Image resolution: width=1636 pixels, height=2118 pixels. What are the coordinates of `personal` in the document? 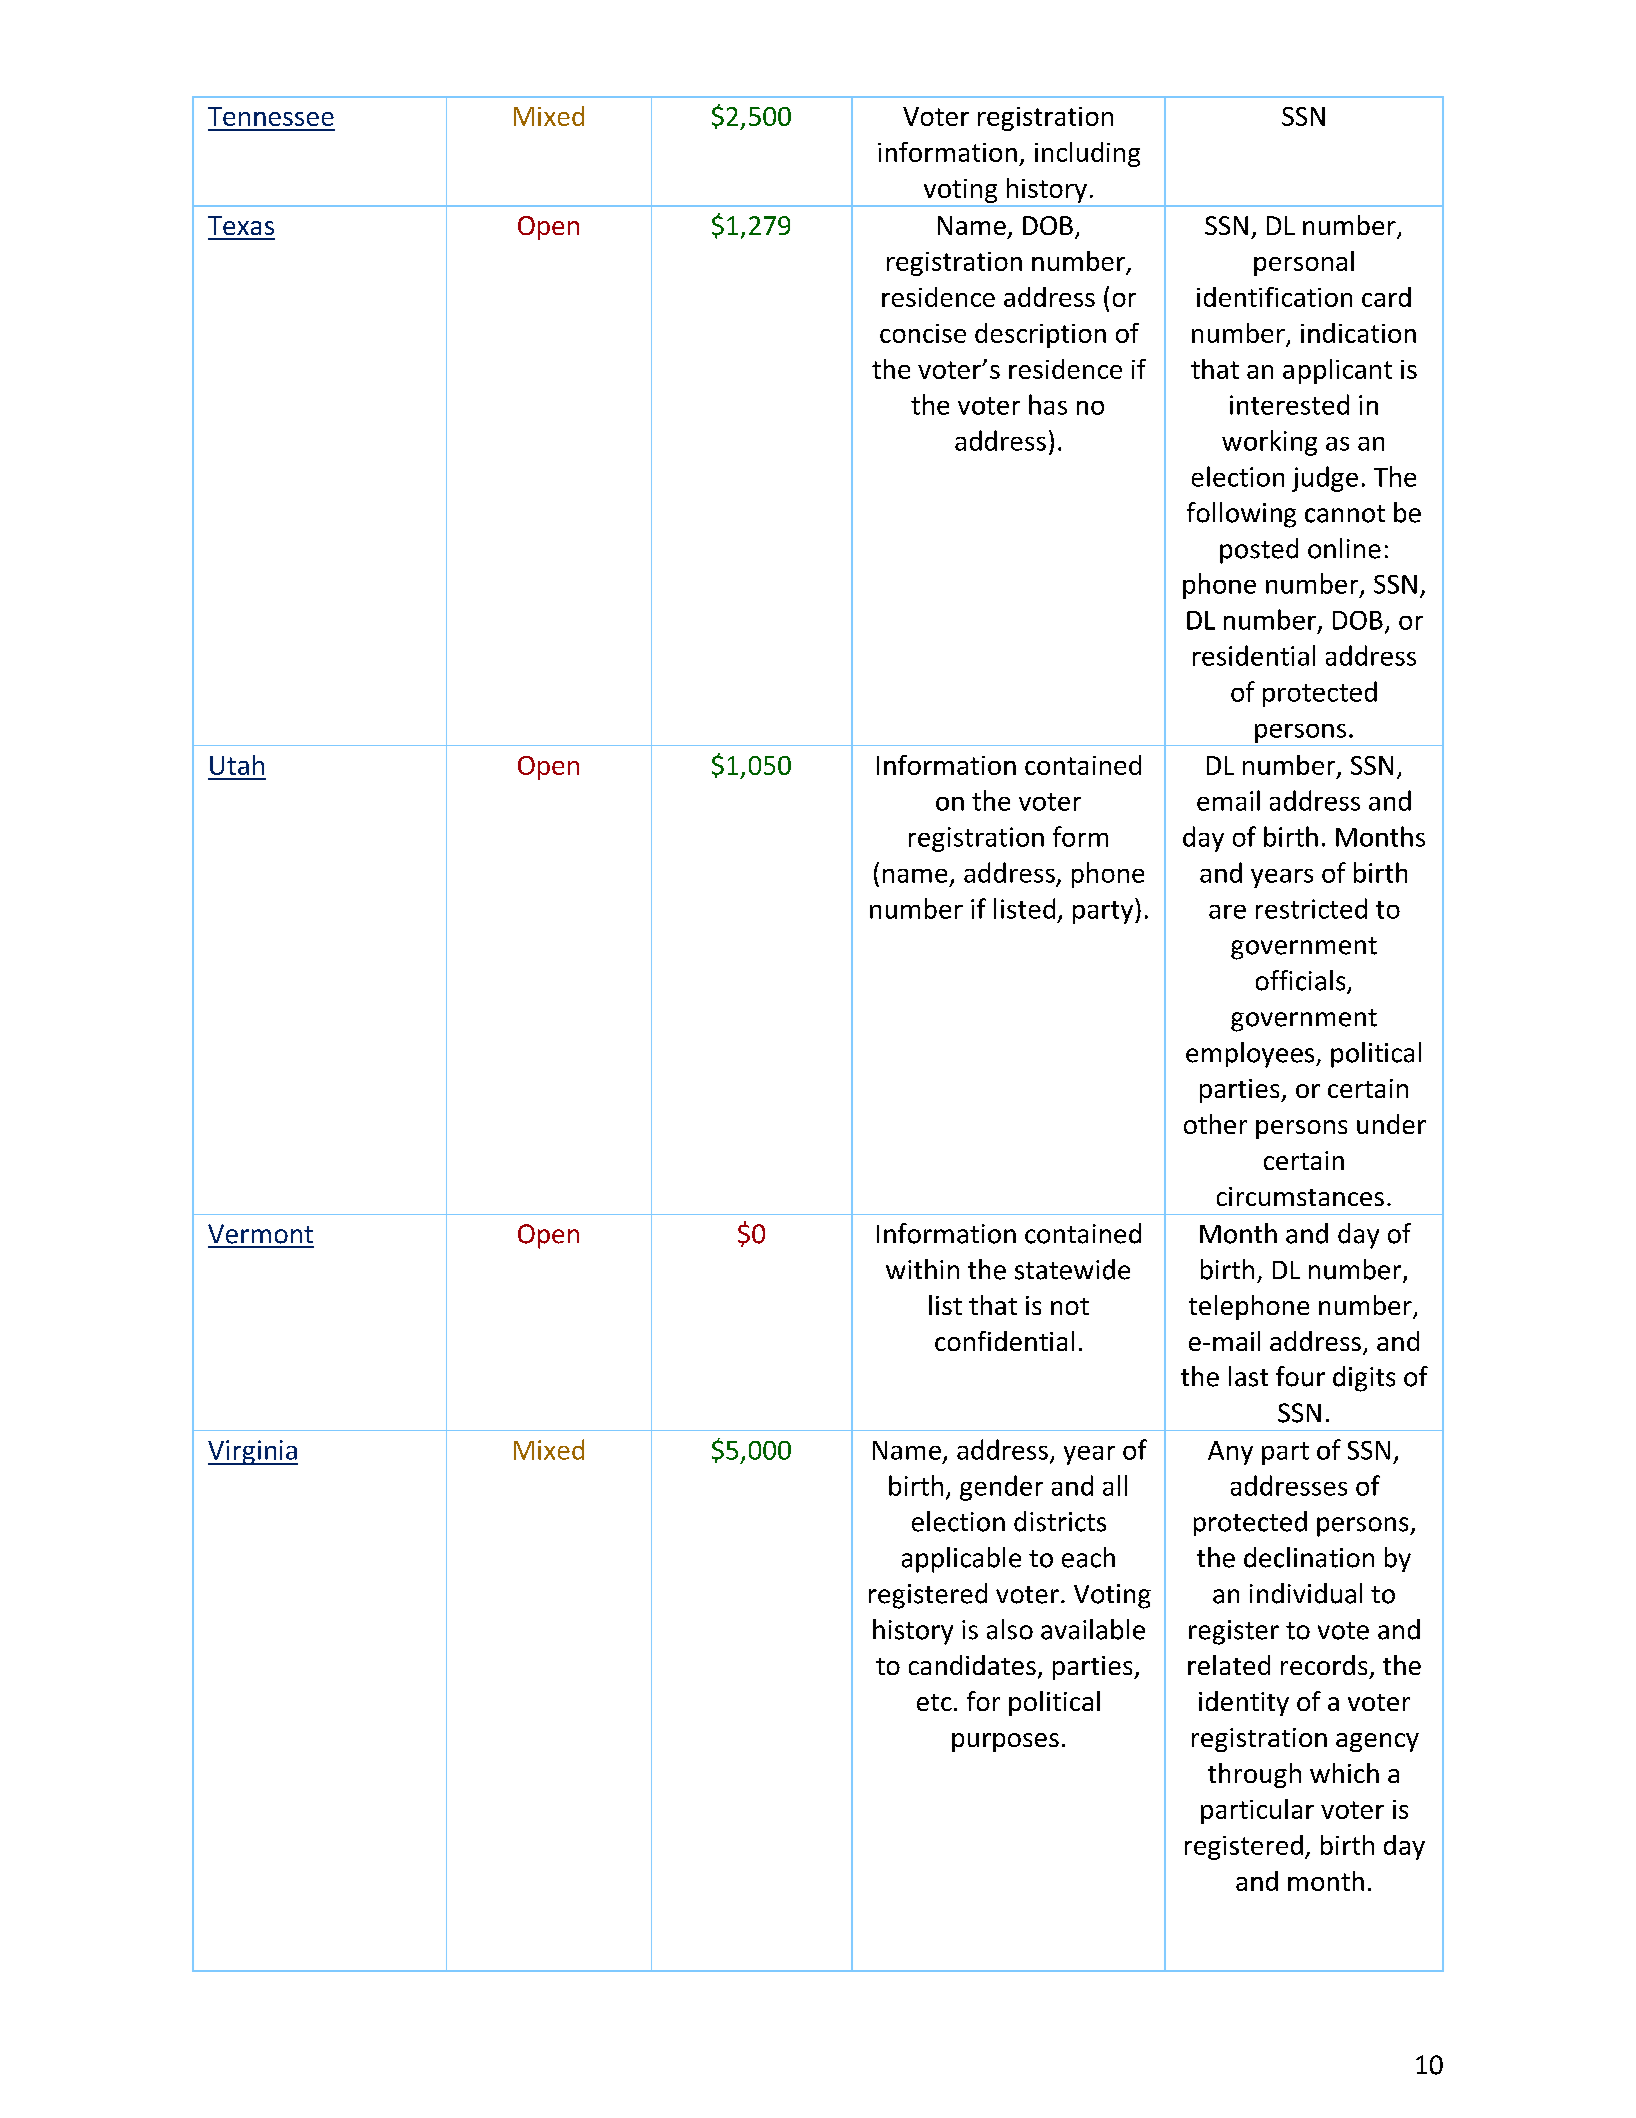 It's located at (1304, 263).
